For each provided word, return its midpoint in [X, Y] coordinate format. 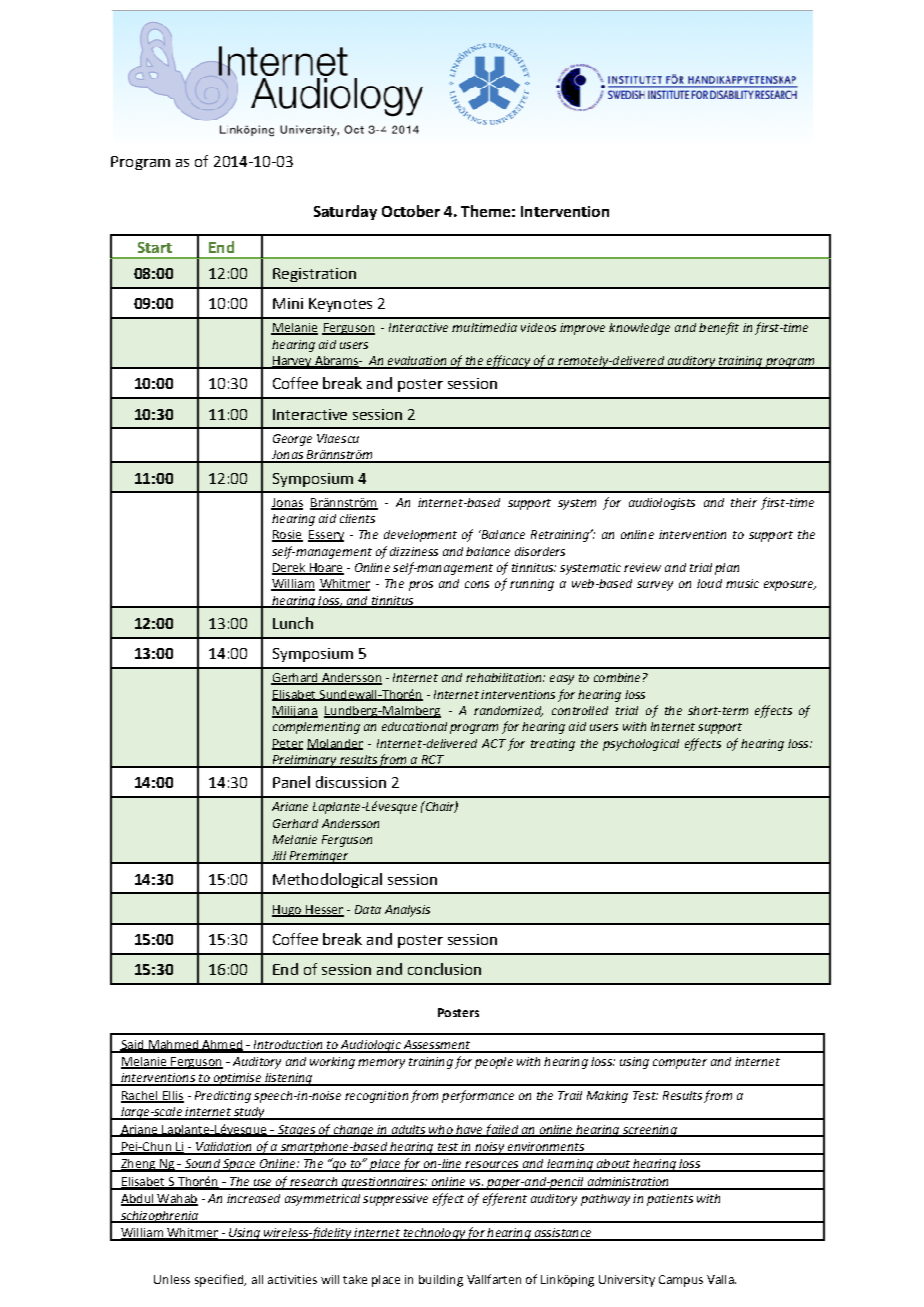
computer [680, 1063]
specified [220, 1280]
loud [709, 583]
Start [155, 247]
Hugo [288, 911]
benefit [719, 328]
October [411, 211]
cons [477, 584]
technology [433, 1234]
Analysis [407, 911]
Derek [290, 569]
